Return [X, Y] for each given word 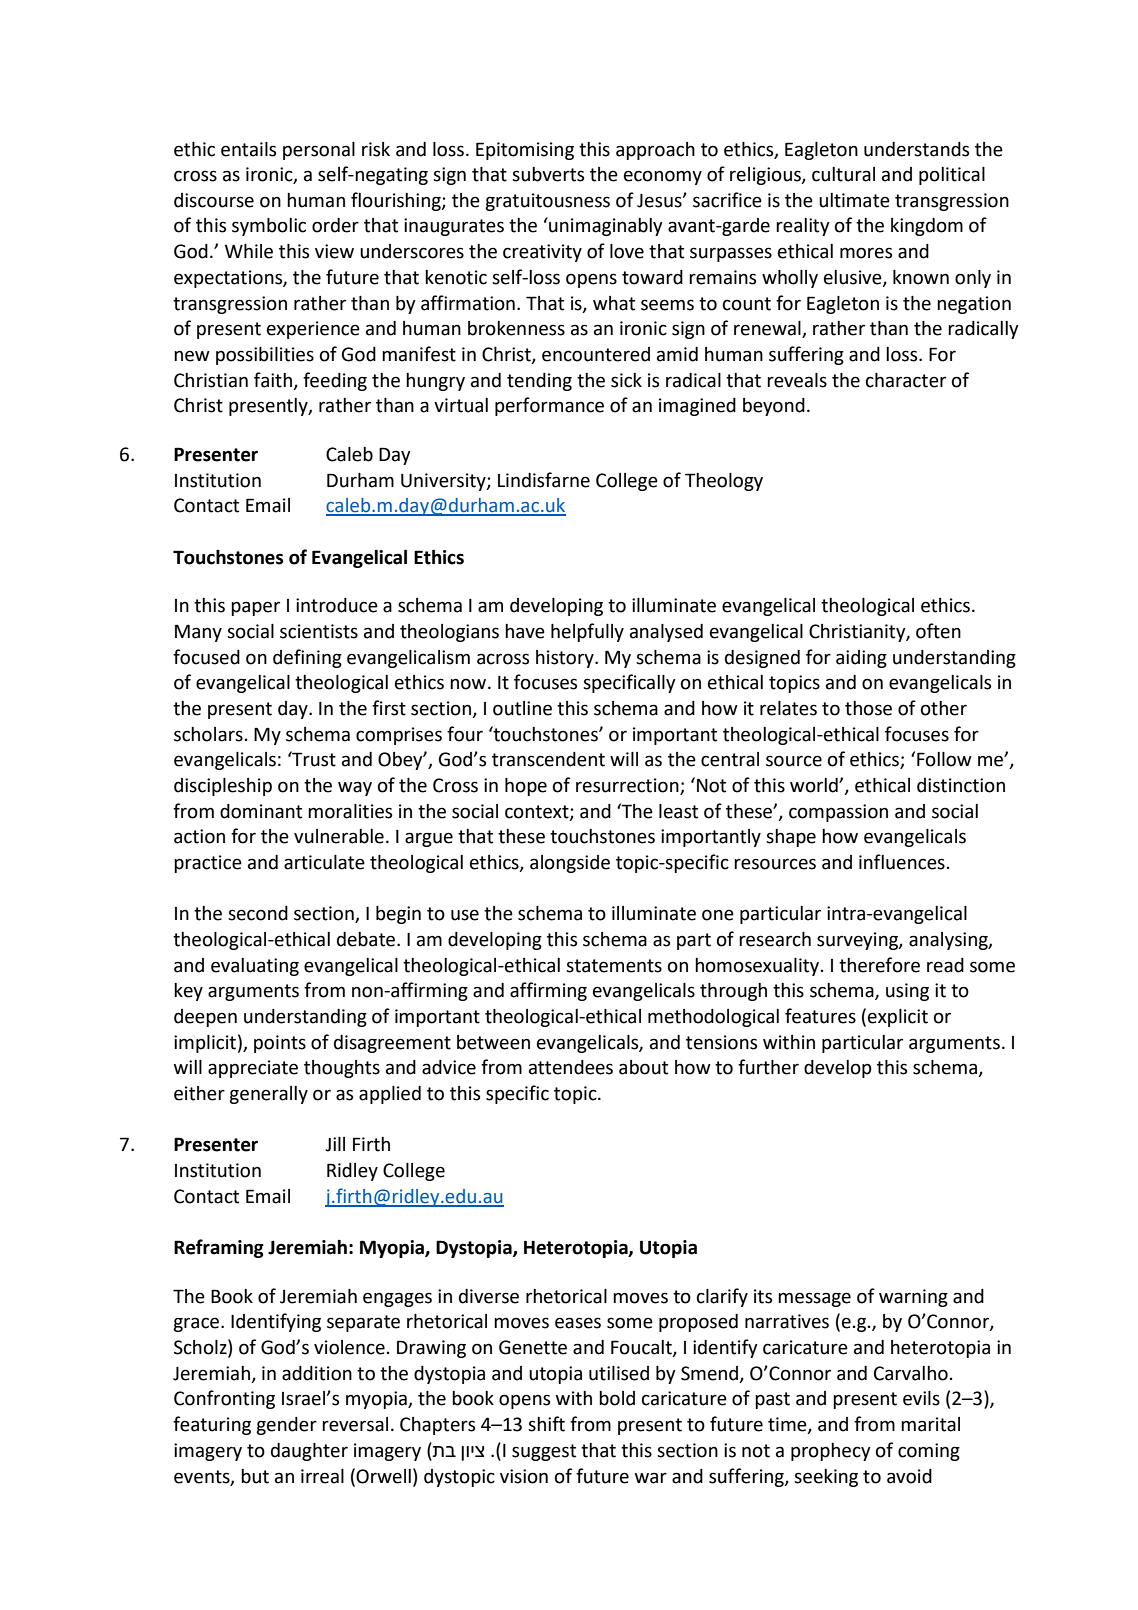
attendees [571, 1067]
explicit [898, 1018]
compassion [838, 813]
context [538, 812]
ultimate [854, 200]
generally [268, 1095]
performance [549, 406]
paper [255, 608]
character [906, 380]
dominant [261, 811]
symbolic [269, 227]
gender [286, 1426]
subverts [548, 174]
